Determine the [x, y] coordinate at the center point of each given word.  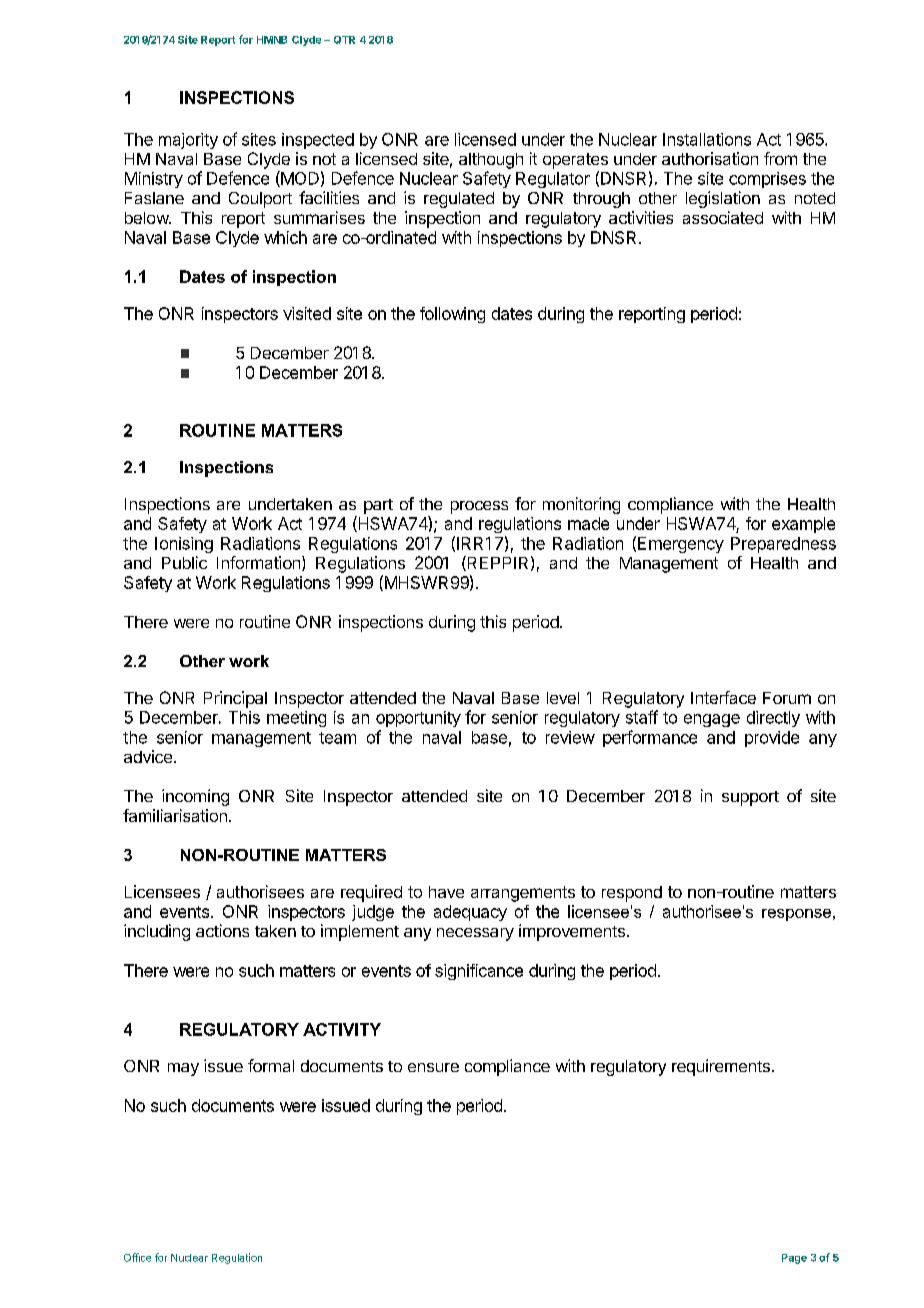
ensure [433, 1067]
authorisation [710, 158]
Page [794, 1259]
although [491, 161]
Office [137, 1257]
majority [188, 141]
